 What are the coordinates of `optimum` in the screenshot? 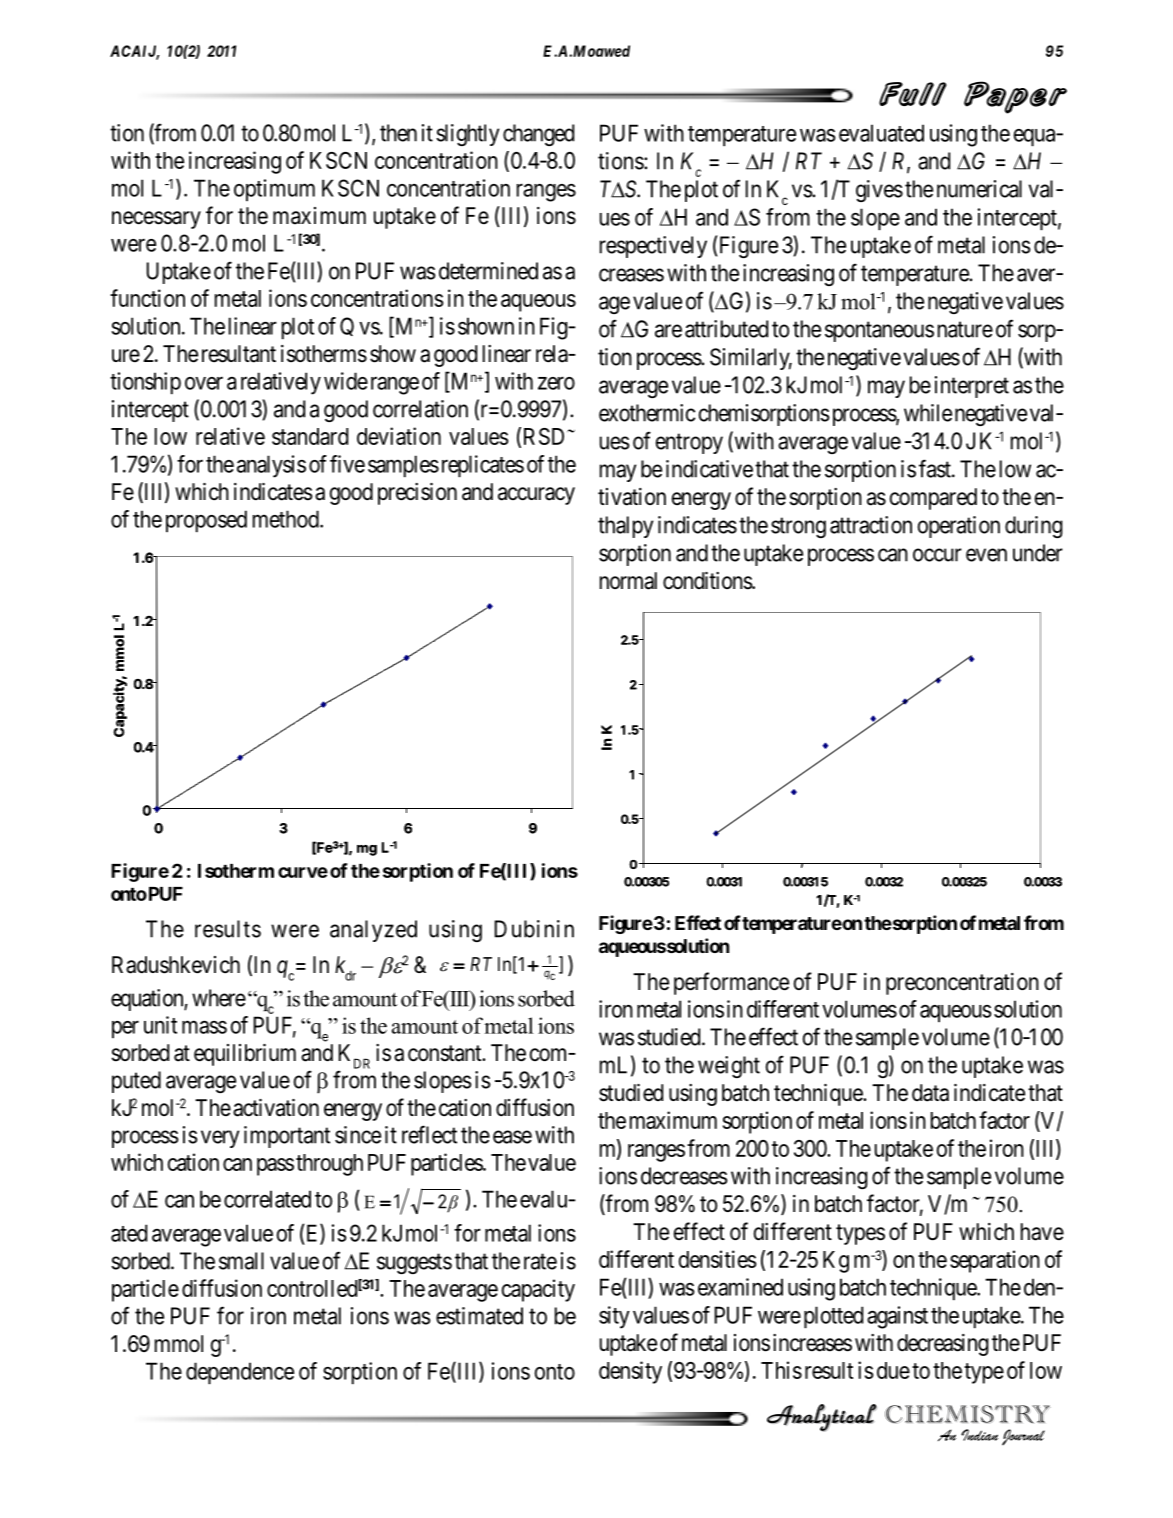 It's located at (274, 190).
